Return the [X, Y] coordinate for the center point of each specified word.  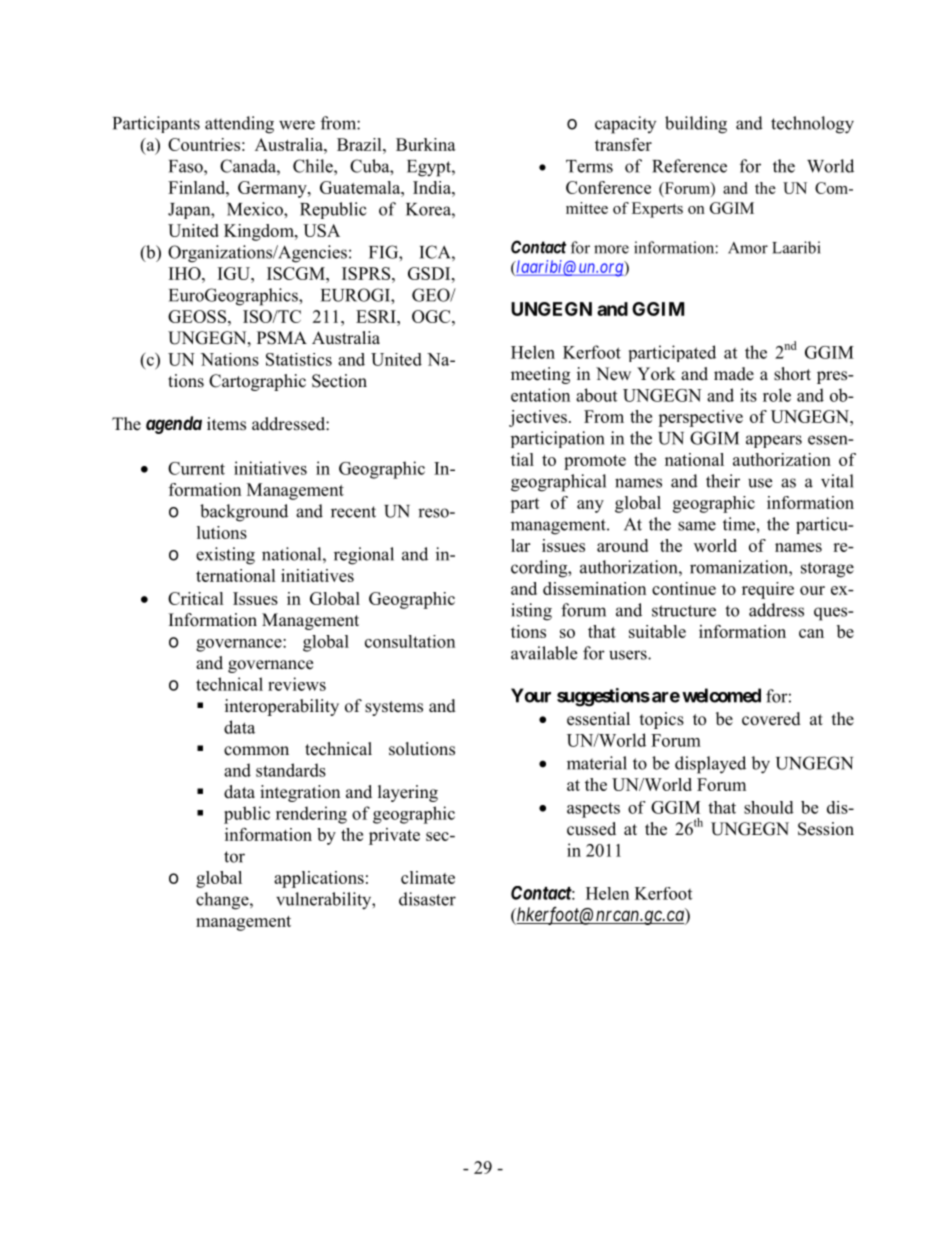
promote [595, 462]
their [723, 481]
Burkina [426, 144]
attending [239, 125]
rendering [311, 815]
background [244, 513]
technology [812, 125]
